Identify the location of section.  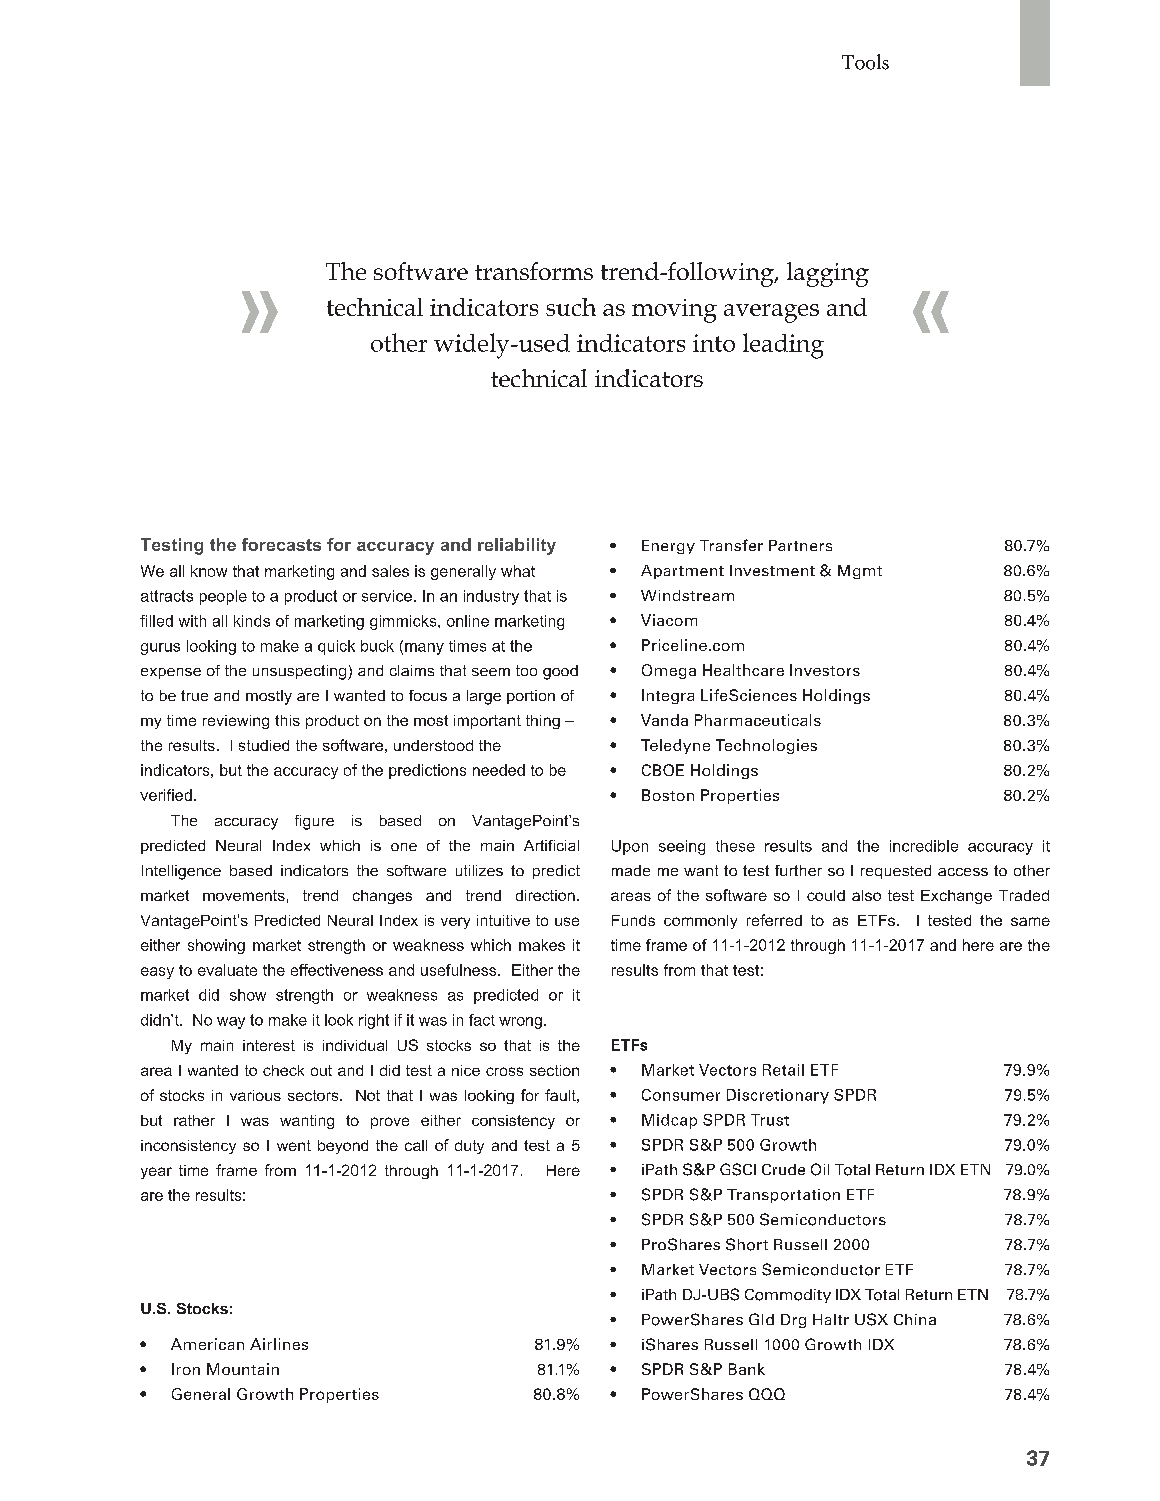
(554, 1070).
